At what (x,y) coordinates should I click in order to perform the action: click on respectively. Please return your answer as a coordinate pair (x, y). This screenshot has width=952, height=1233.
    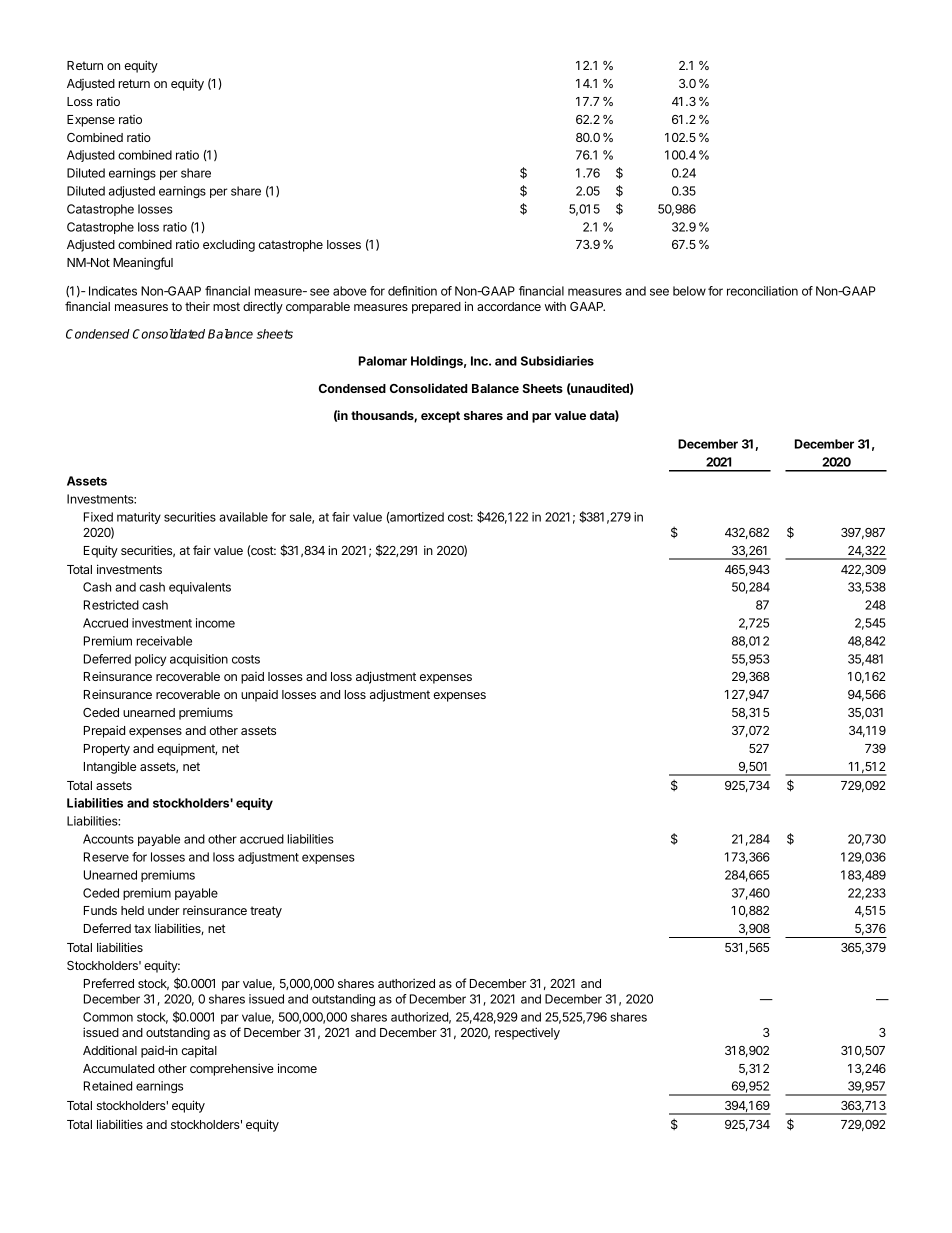
    Looking at the image, I should click on (527, 1033).
